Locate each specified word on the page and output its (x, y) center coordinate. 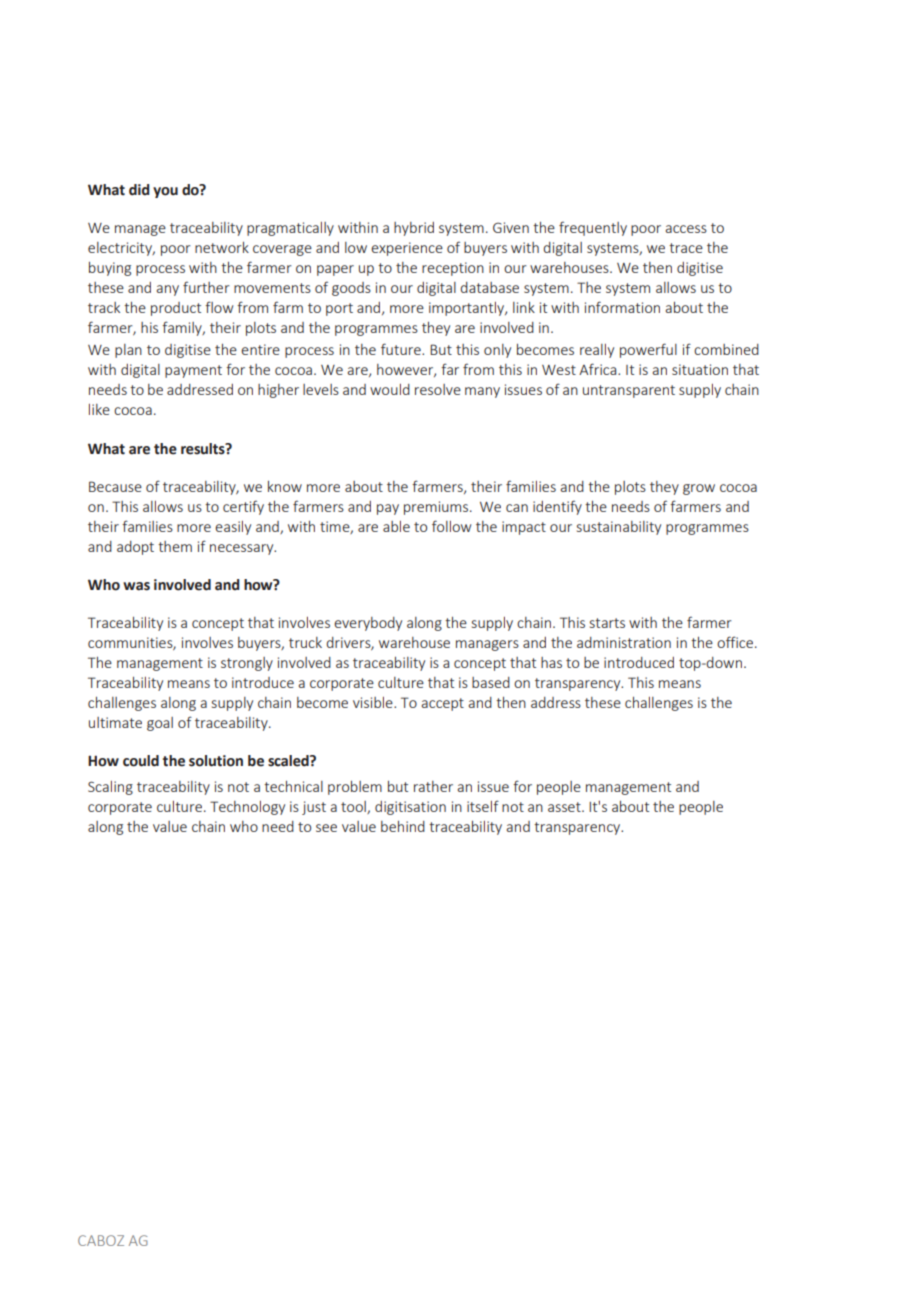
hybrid (414, 229)
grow (699, 489)
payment (193, 371)
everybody (368, 624)
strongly (247, 664)
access (686, 229)
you (165, 192)
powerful (648, 350)
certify (243, 507)
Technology (247, 808)
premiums (437, 508)
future (402, 349)
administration (624, 642)
